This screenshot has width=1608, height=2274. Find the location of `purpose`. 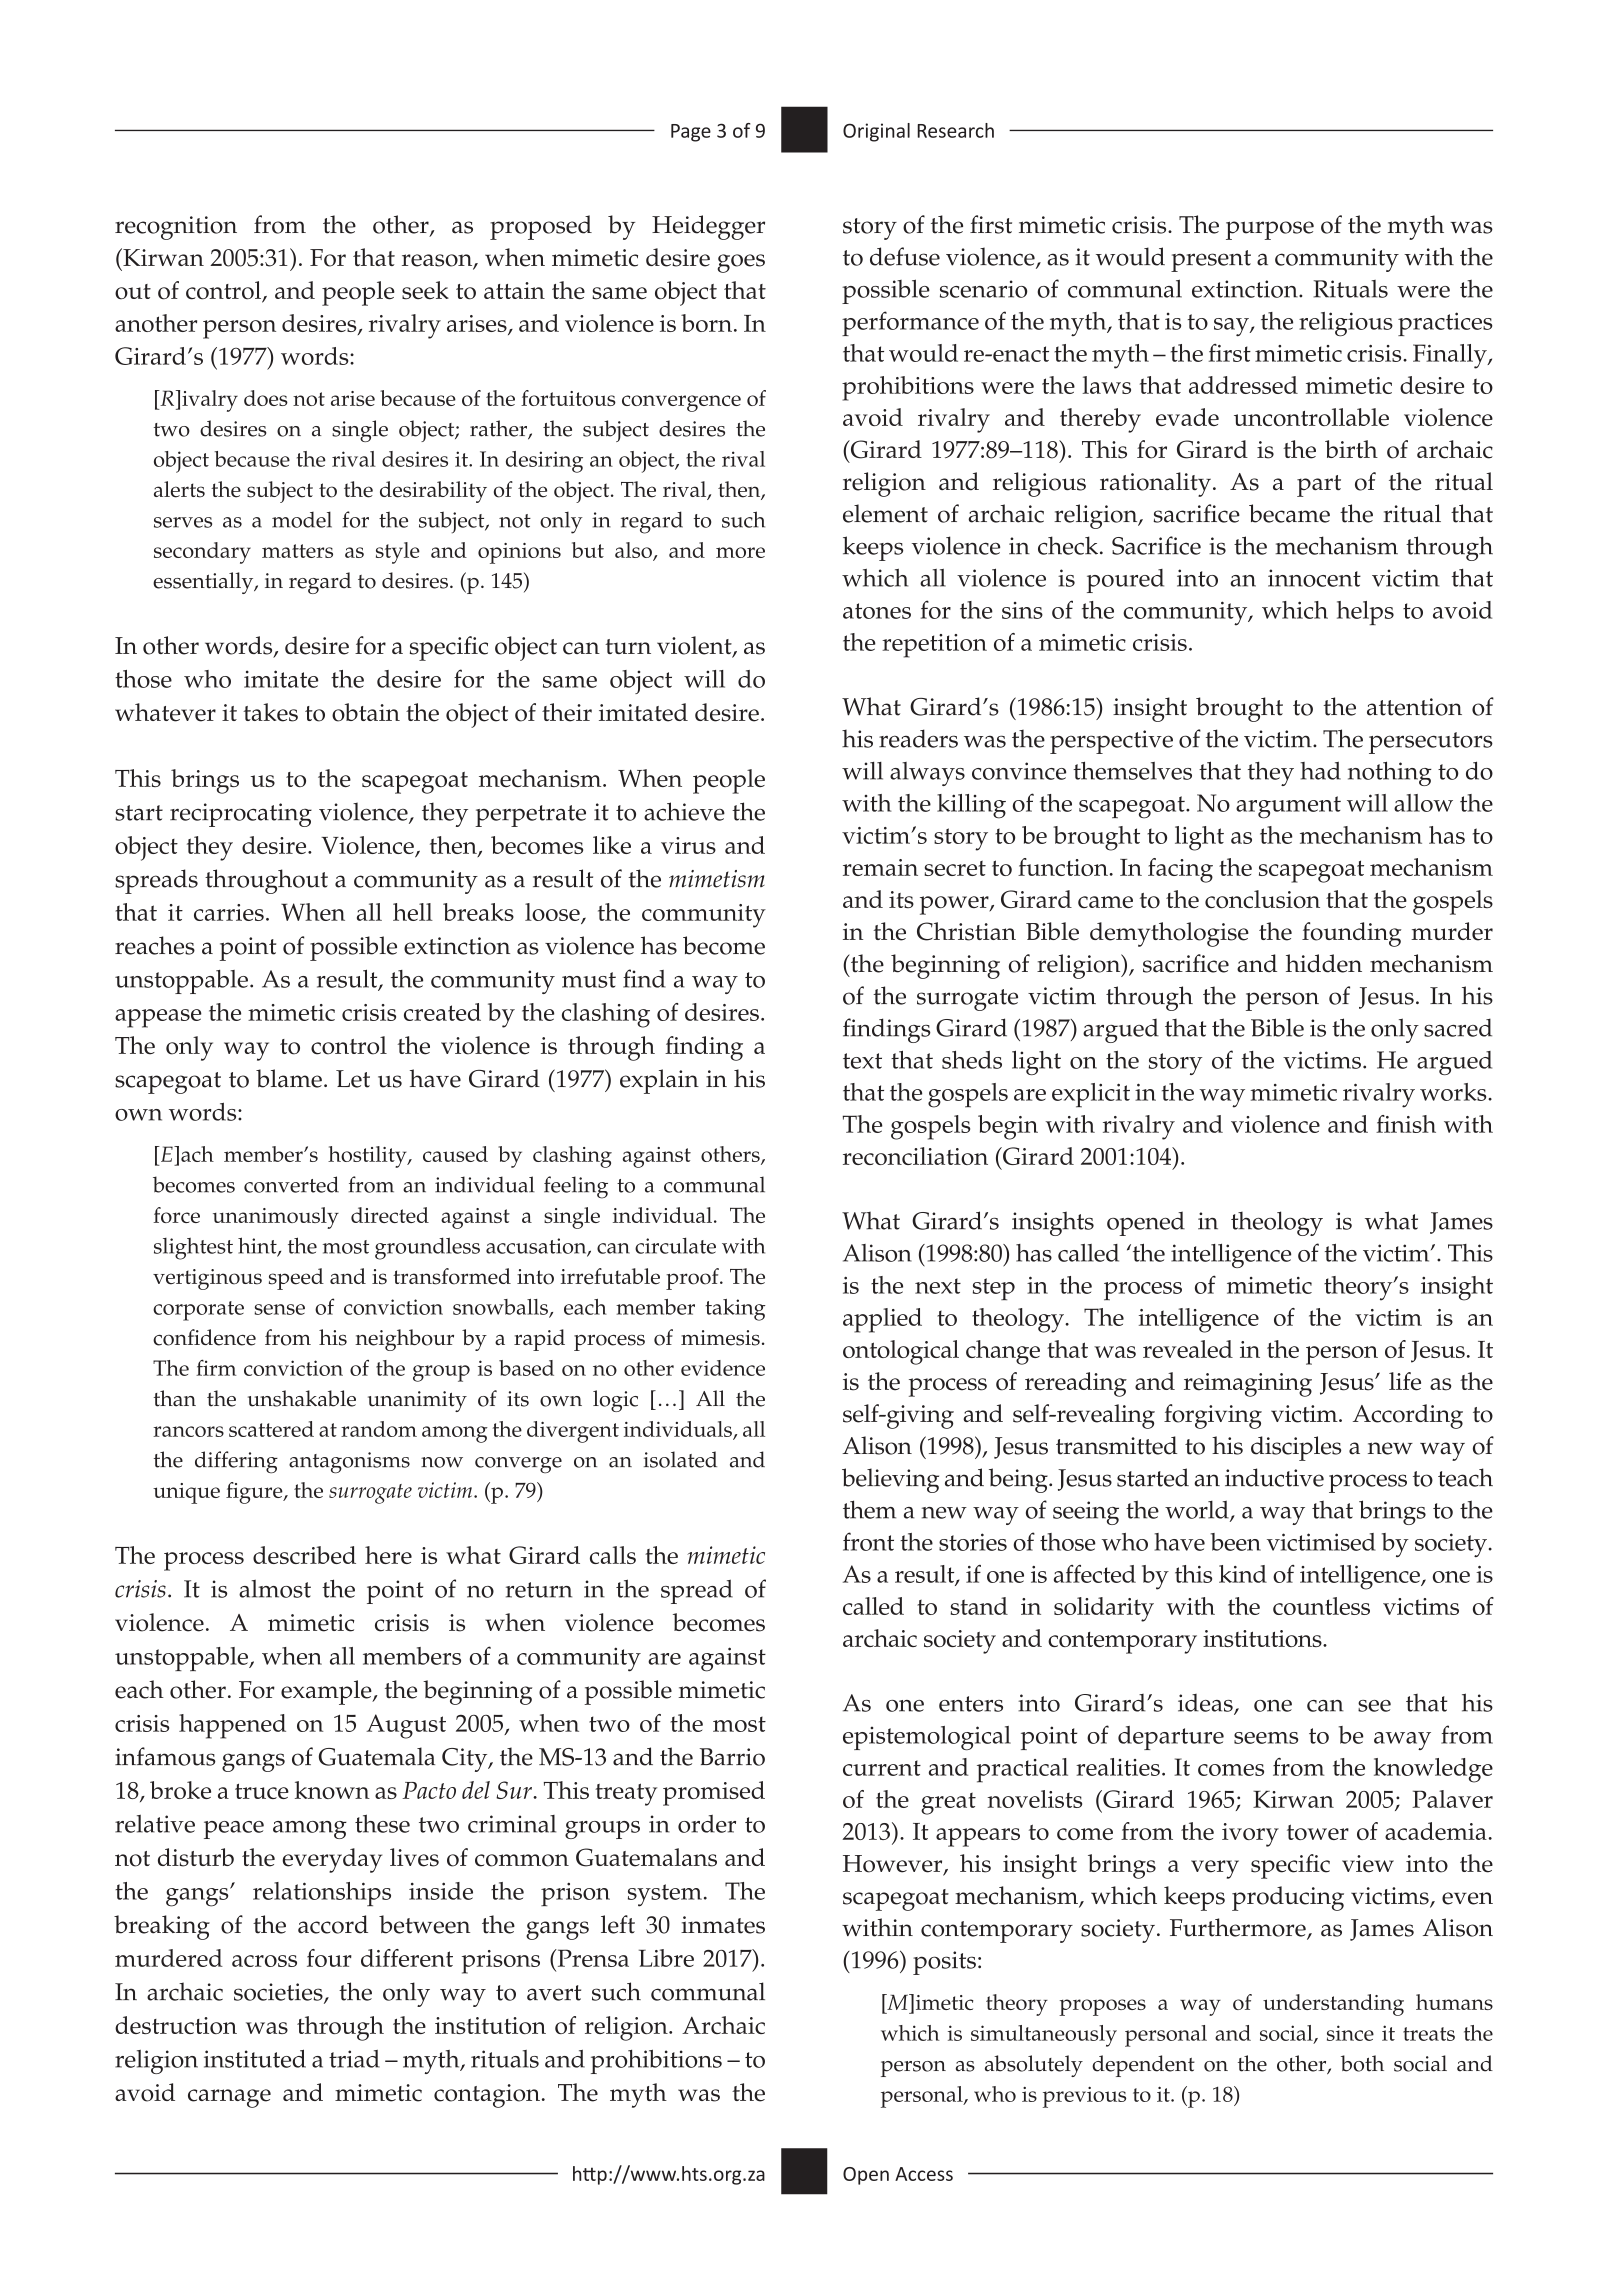

purpose is located at coordinates (1270, 230).
